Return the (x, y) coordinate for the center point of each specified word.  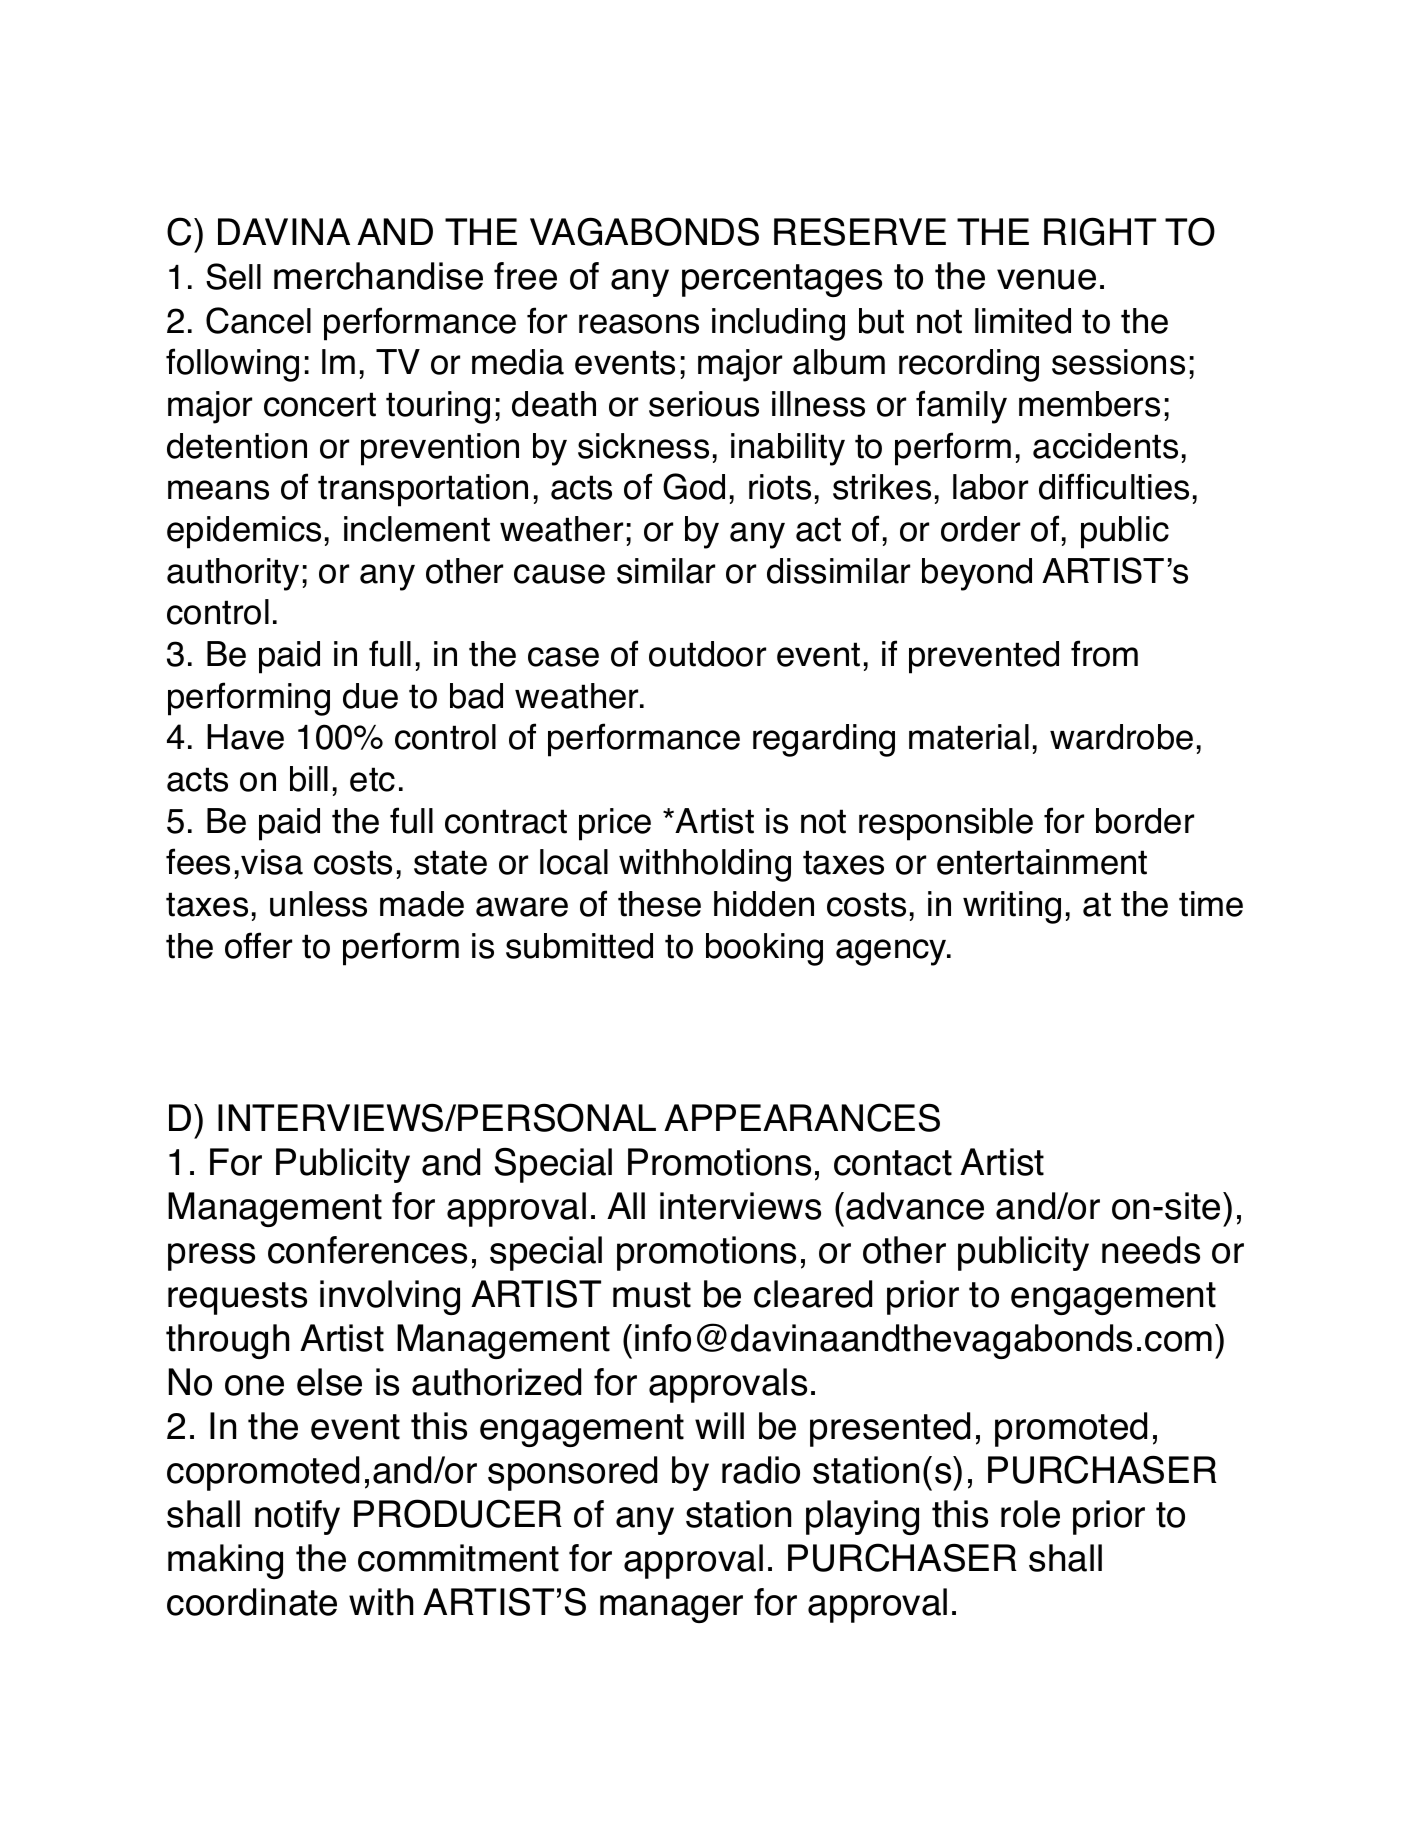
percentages (782, 280)
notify (297, 1517)
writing (1012, 907)
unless (318, 904)
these (659, 904)
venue (1046, 279)
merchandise (378, 276)
